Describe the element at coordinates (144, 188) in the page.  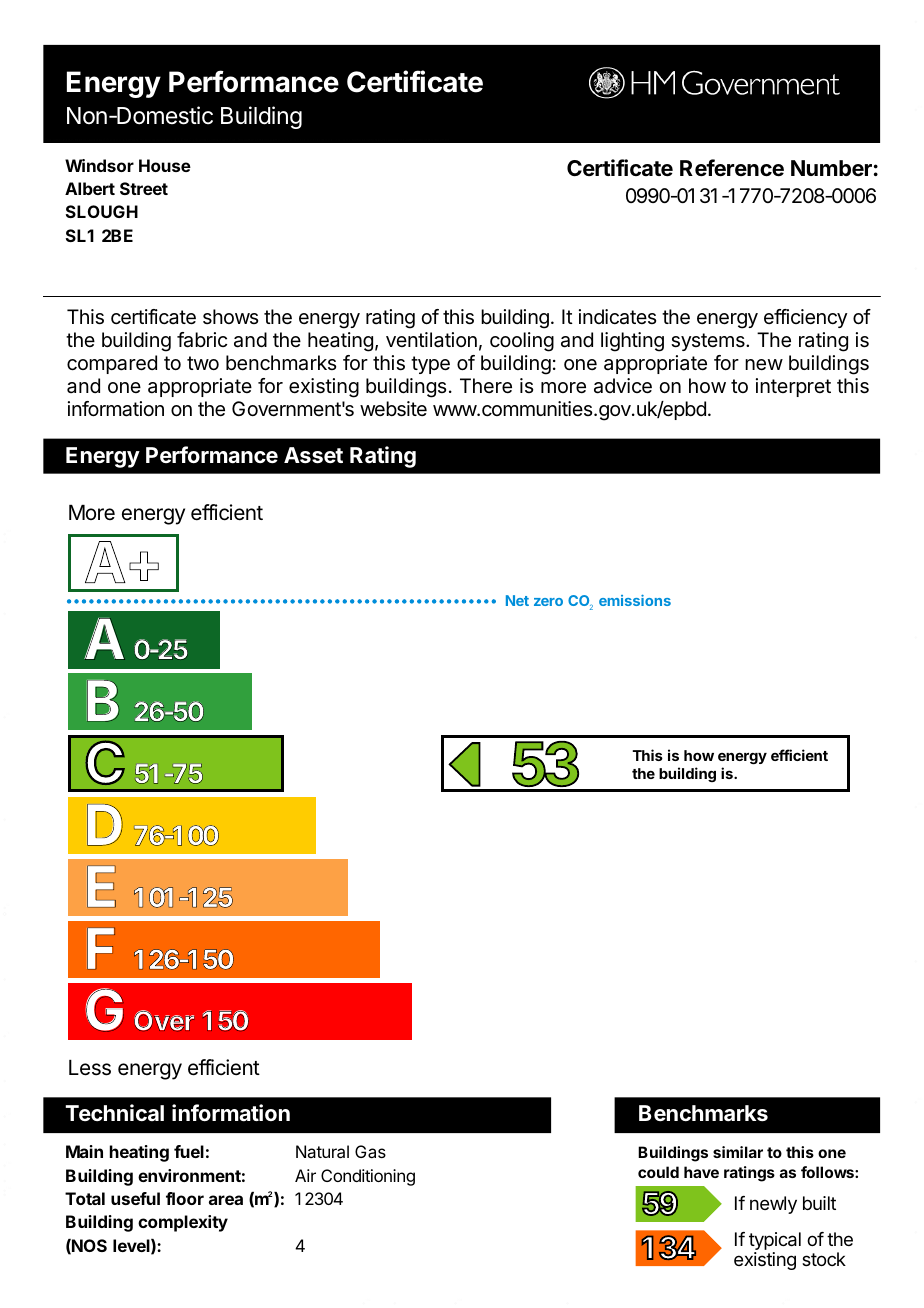
I see `Street` at that location.
